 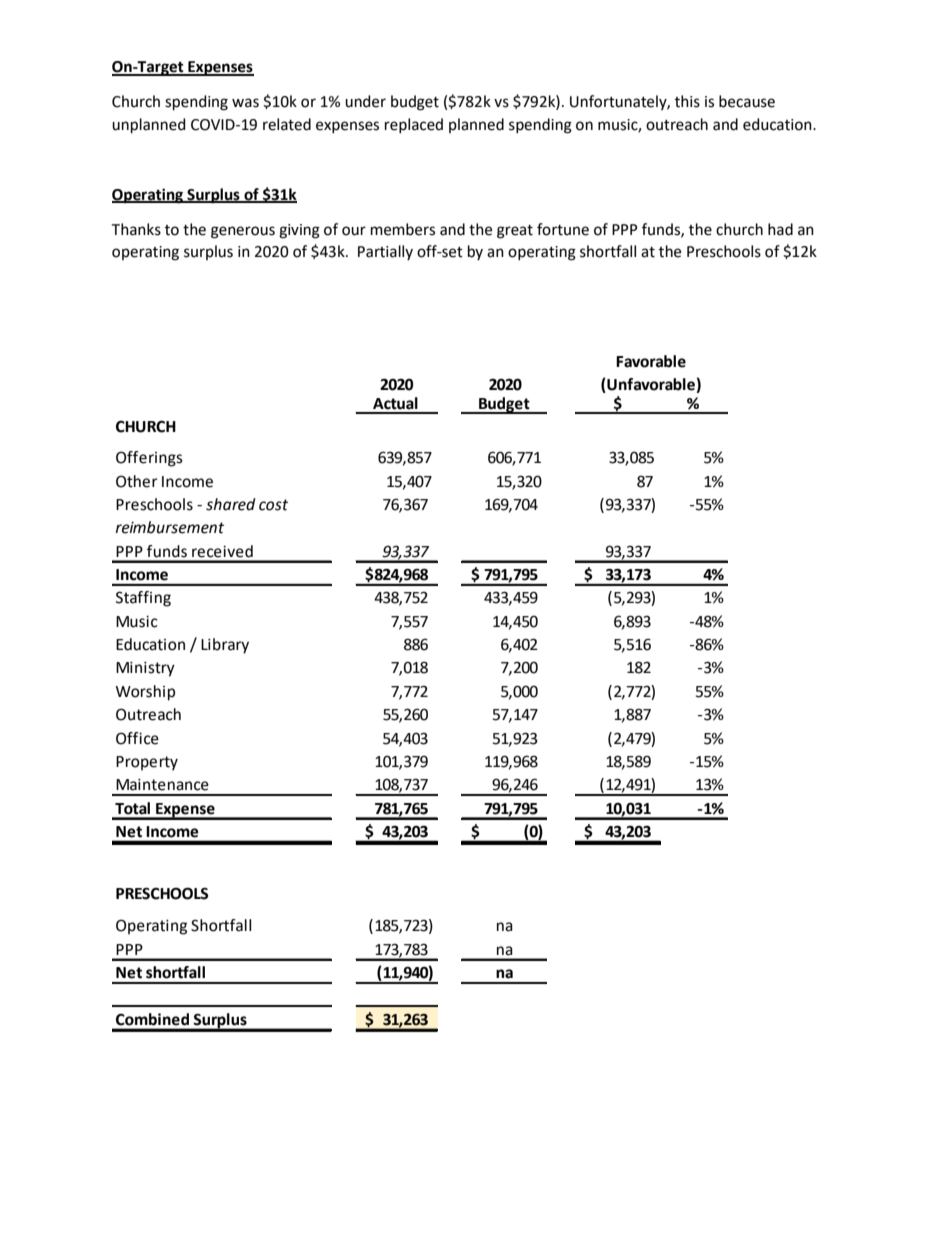 I want to click on this, so click(x=687, y=101).
